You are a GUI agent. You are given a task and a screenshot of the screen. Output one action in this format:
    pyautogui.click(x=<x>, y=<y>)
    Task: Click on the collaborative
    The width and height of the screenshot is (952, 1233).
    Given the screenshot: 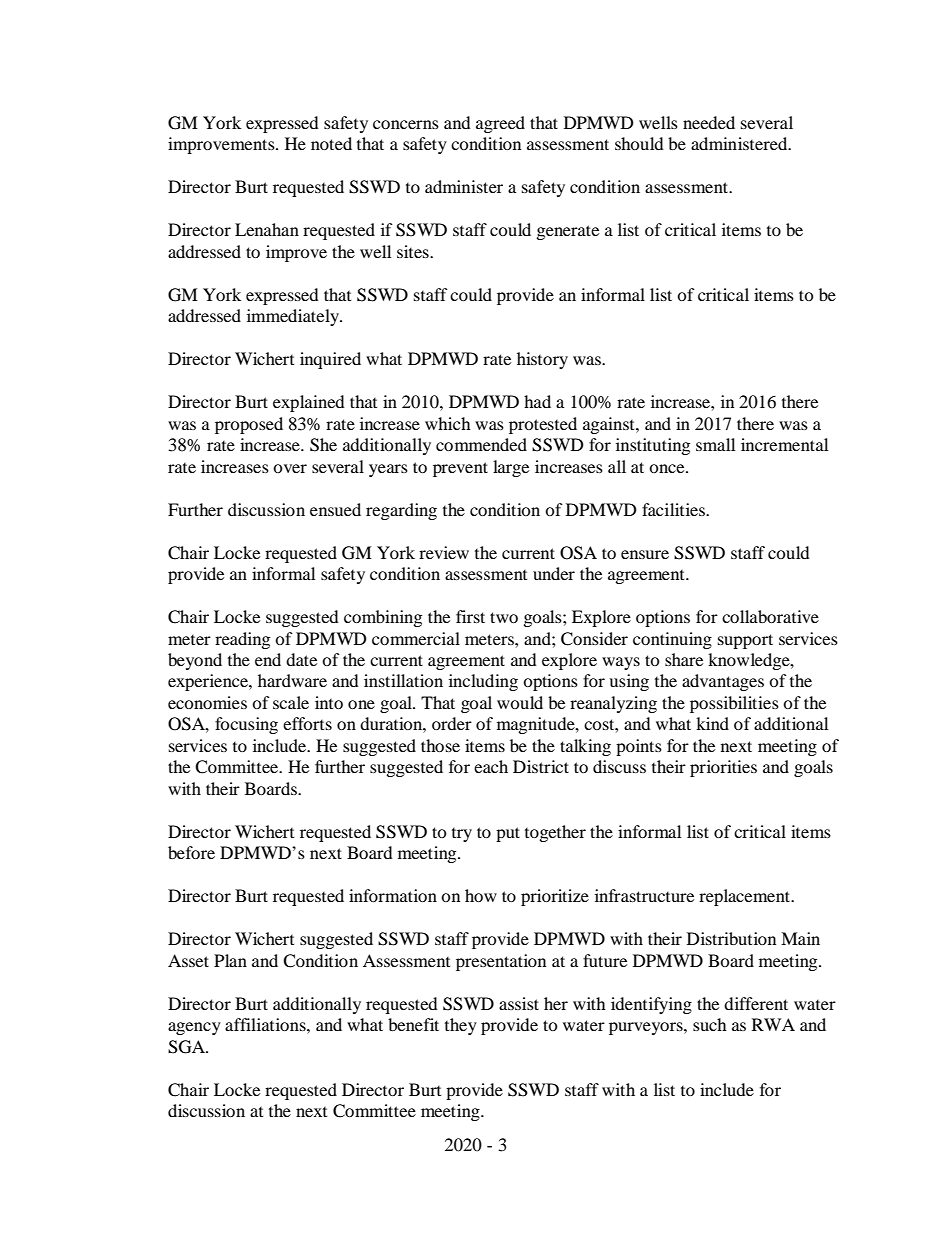 What is the action you would take?
    pyautogui.click(x=770, y=616)
